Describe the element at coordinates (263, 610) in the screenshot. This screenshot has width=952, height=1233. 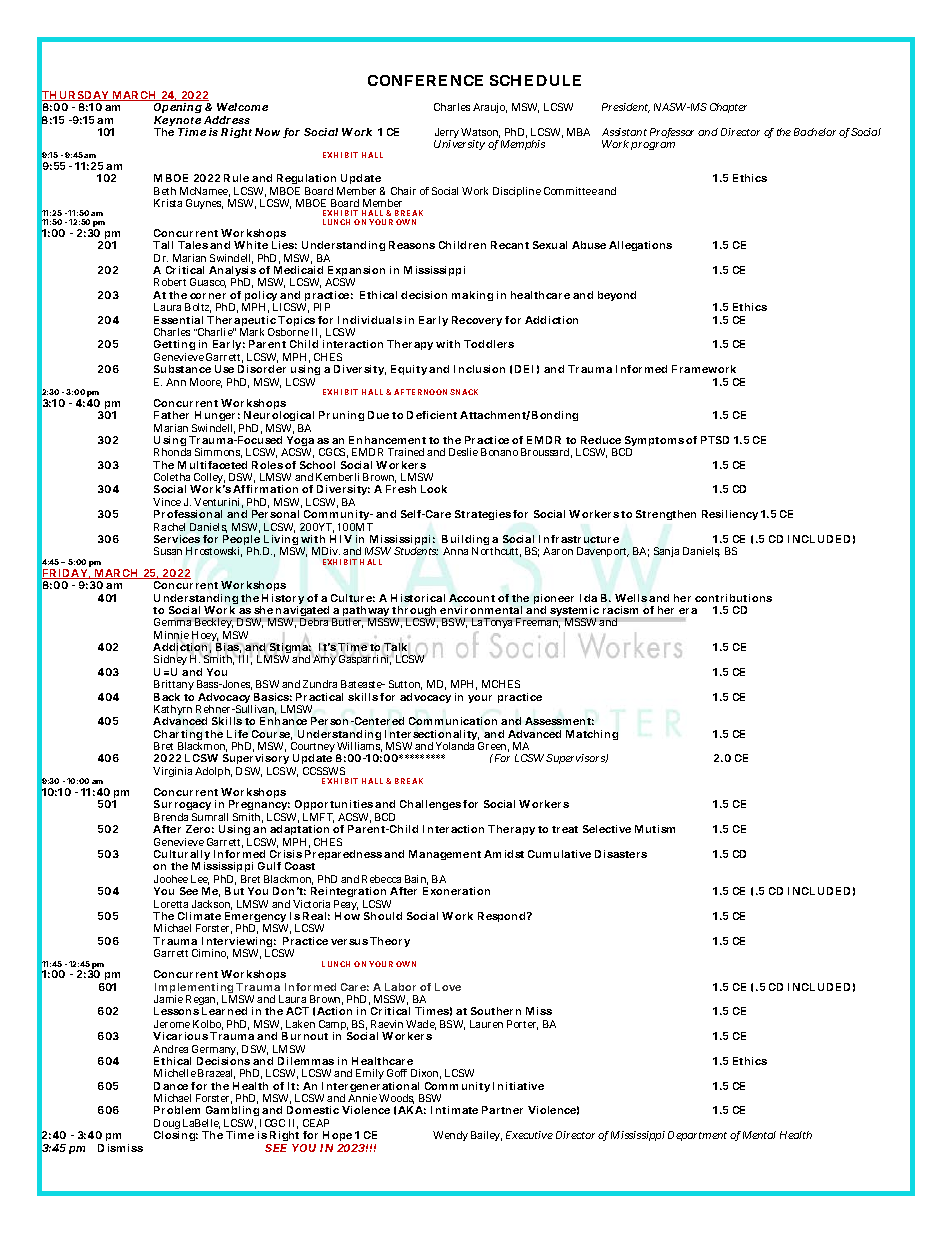
I see `she` at that location.
